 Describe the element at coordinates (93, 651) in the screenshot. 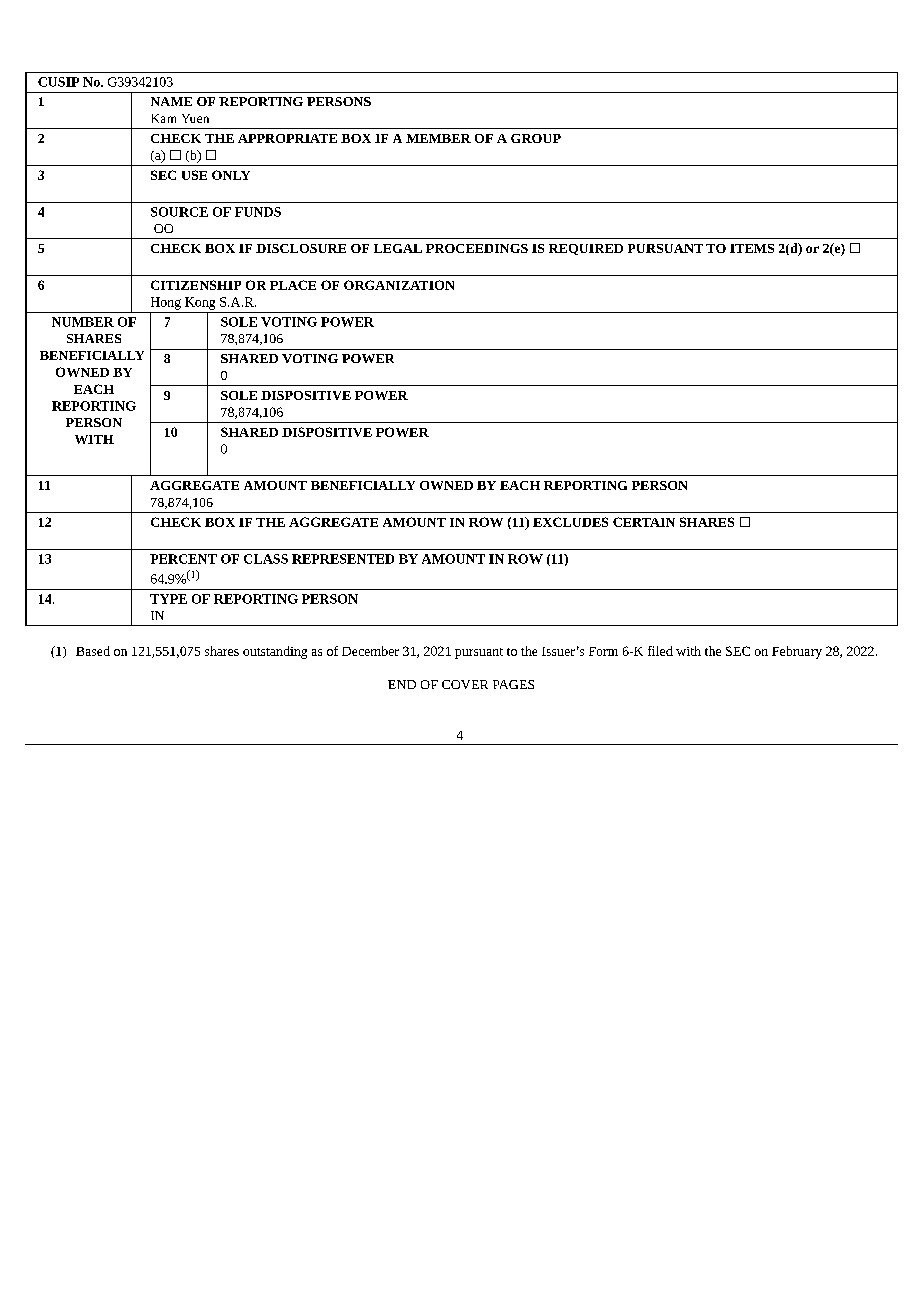

I see `Based` at that location.
